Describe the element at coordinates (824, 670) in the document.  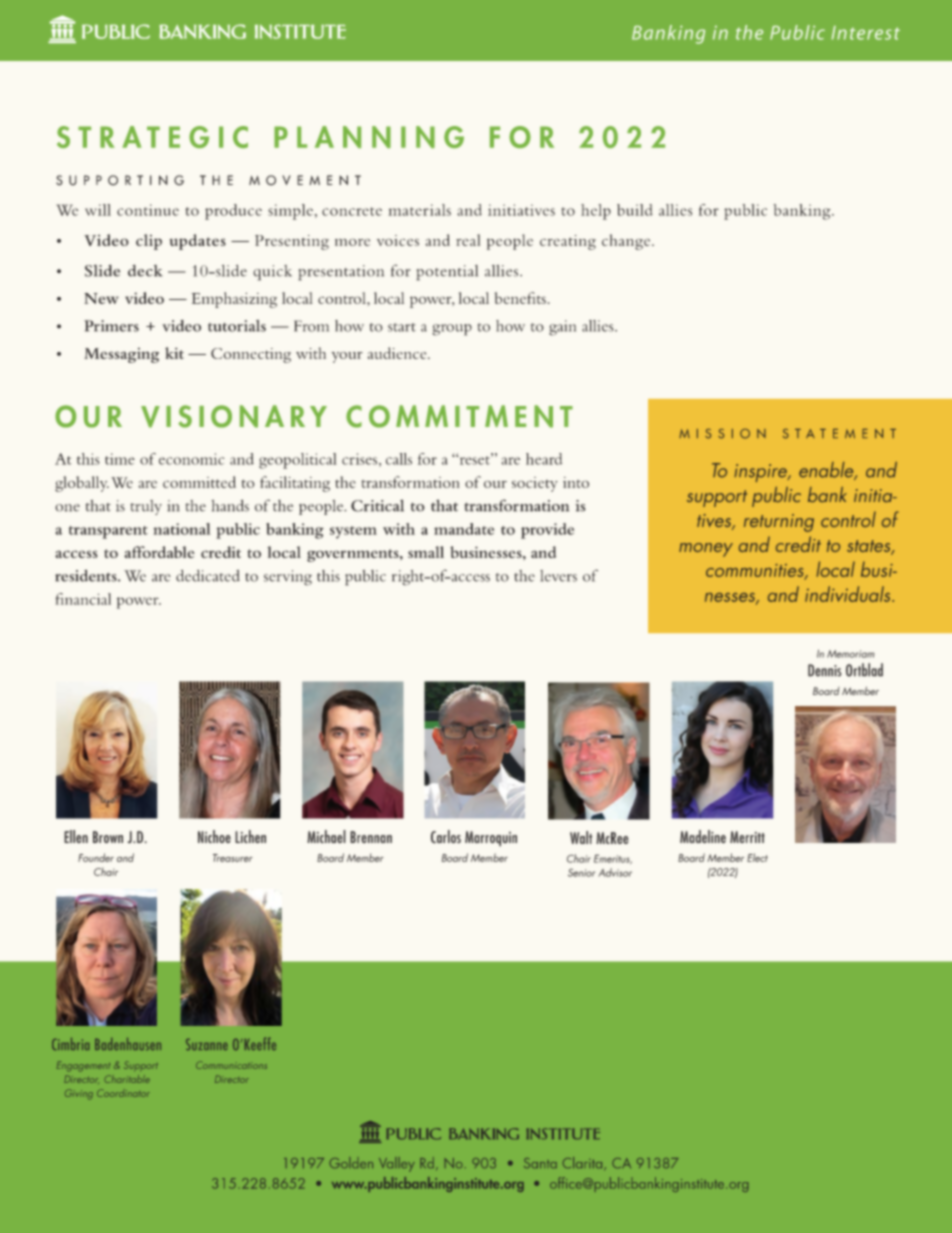
I see `Dennis` at that location.
